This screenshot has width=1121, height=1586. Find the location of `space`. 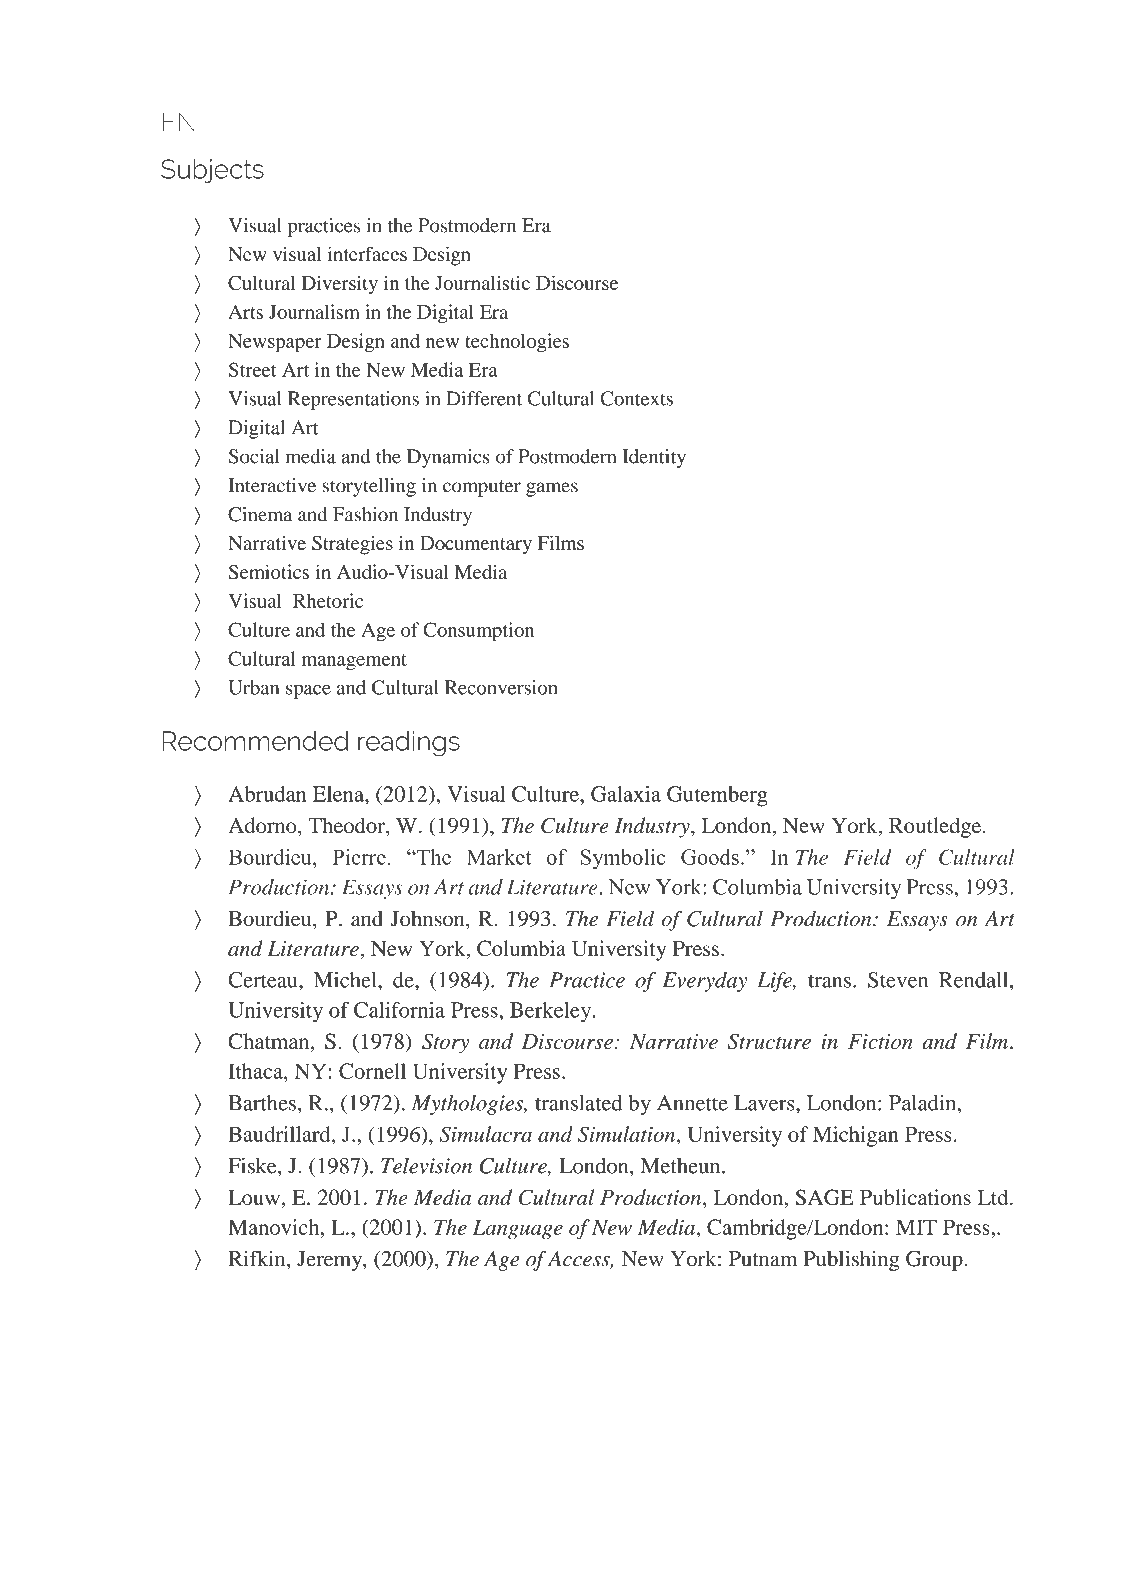

space is located at coordinates (308, 691).
